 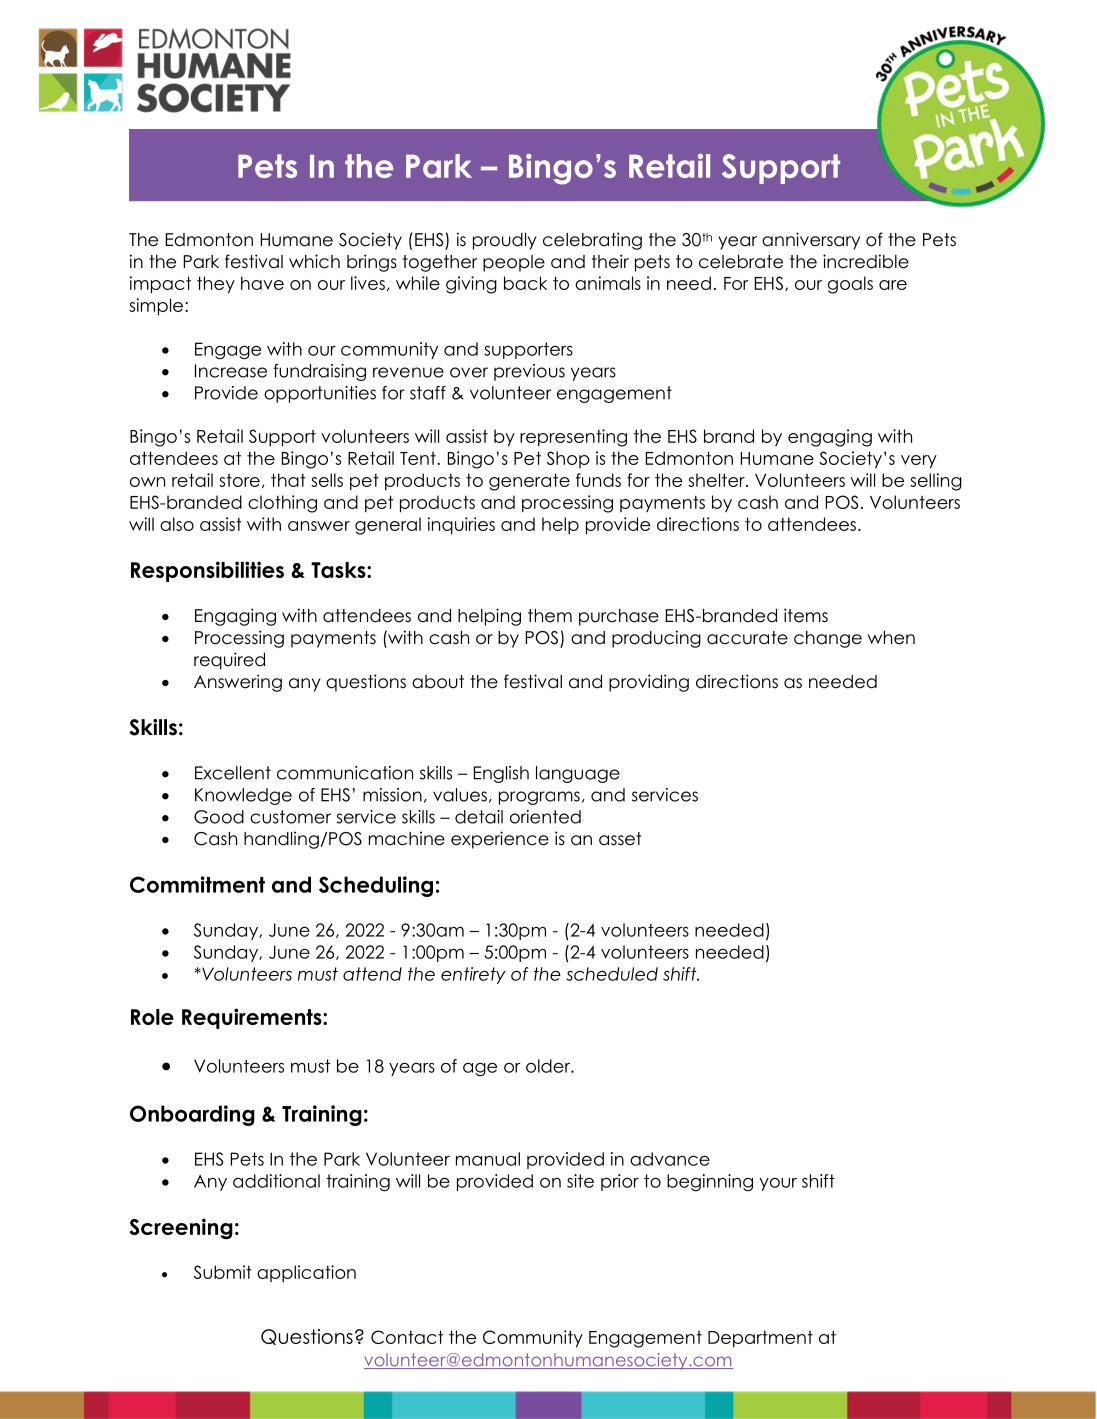 I want to click on Knowledge, so click(x=243, y=796).
